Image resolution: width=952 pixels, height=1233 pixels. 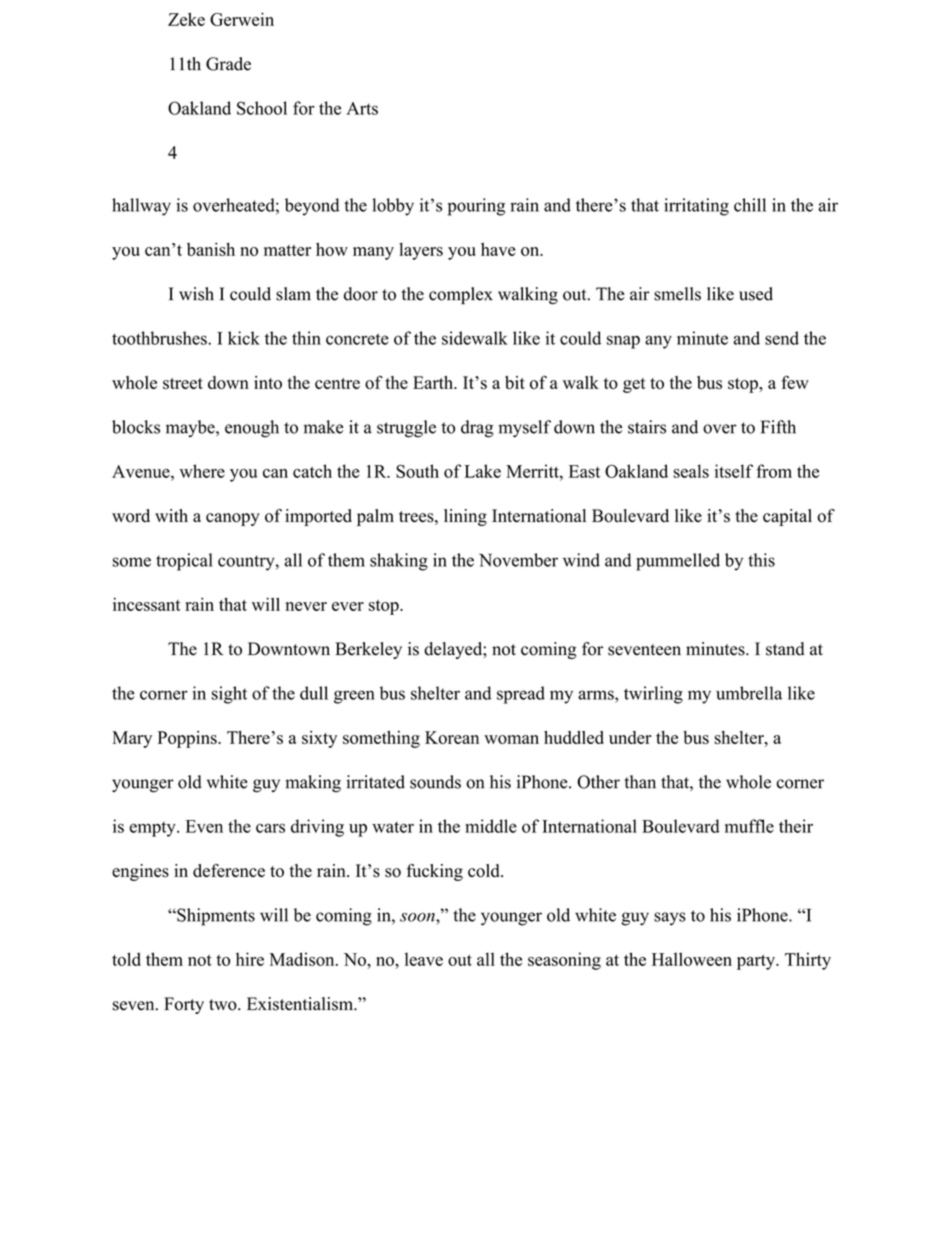 I want to click on Arts, so click(x=362, y=108).
